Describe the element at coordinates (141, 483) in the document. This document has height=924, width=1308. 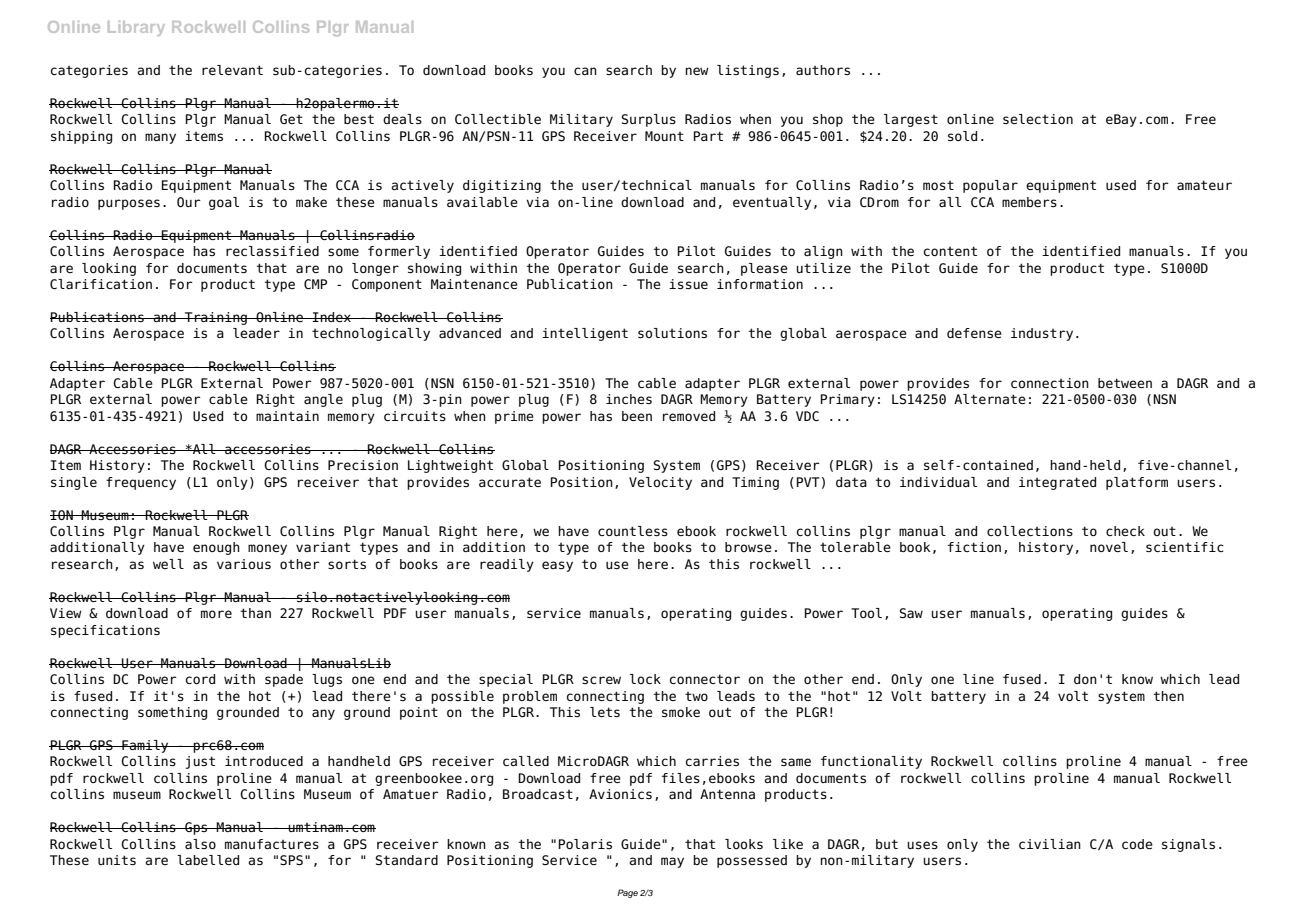
I see `frequency` at that location.
